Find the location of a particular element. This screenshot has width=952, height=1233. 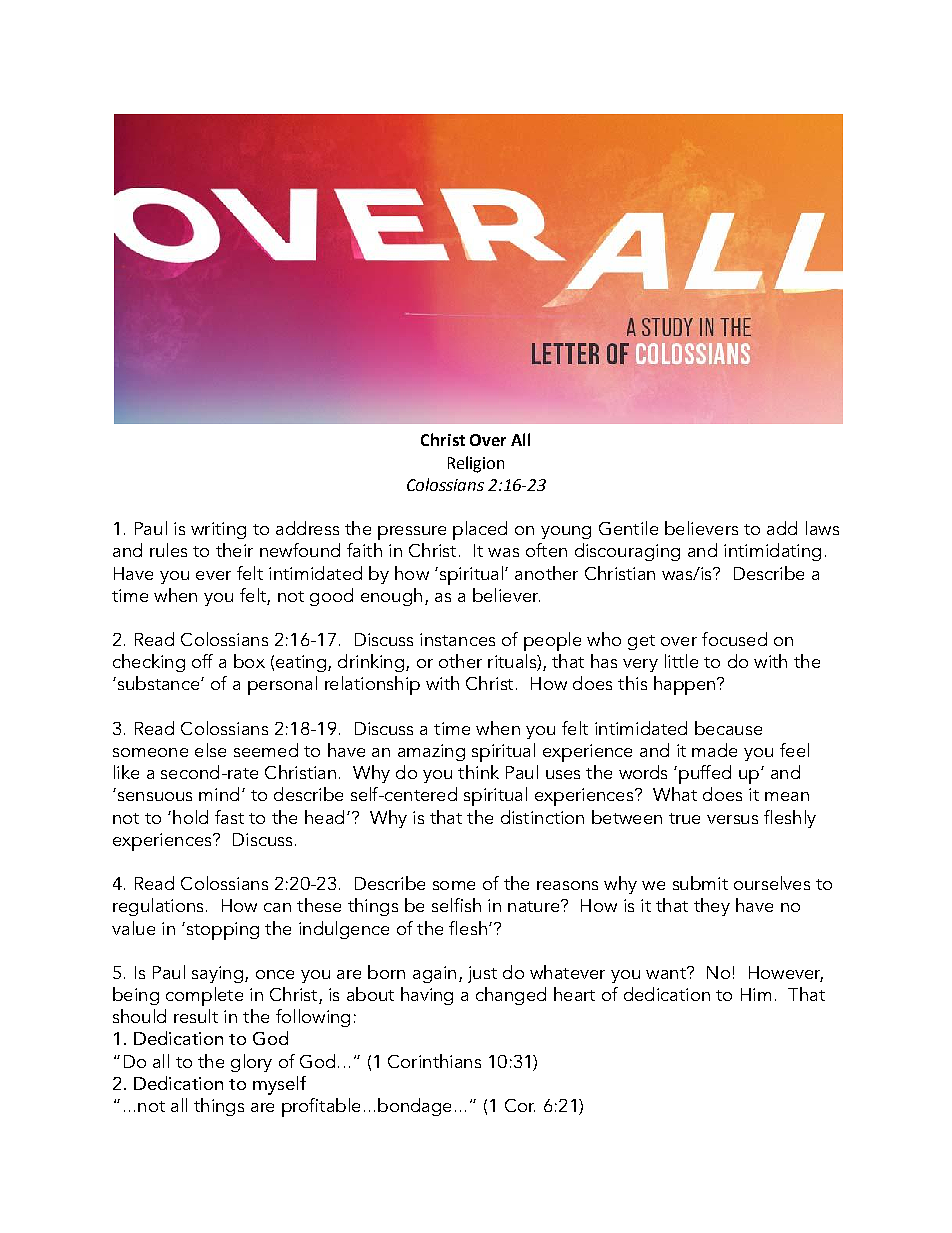

laws is located at coordinates (822, 528).
